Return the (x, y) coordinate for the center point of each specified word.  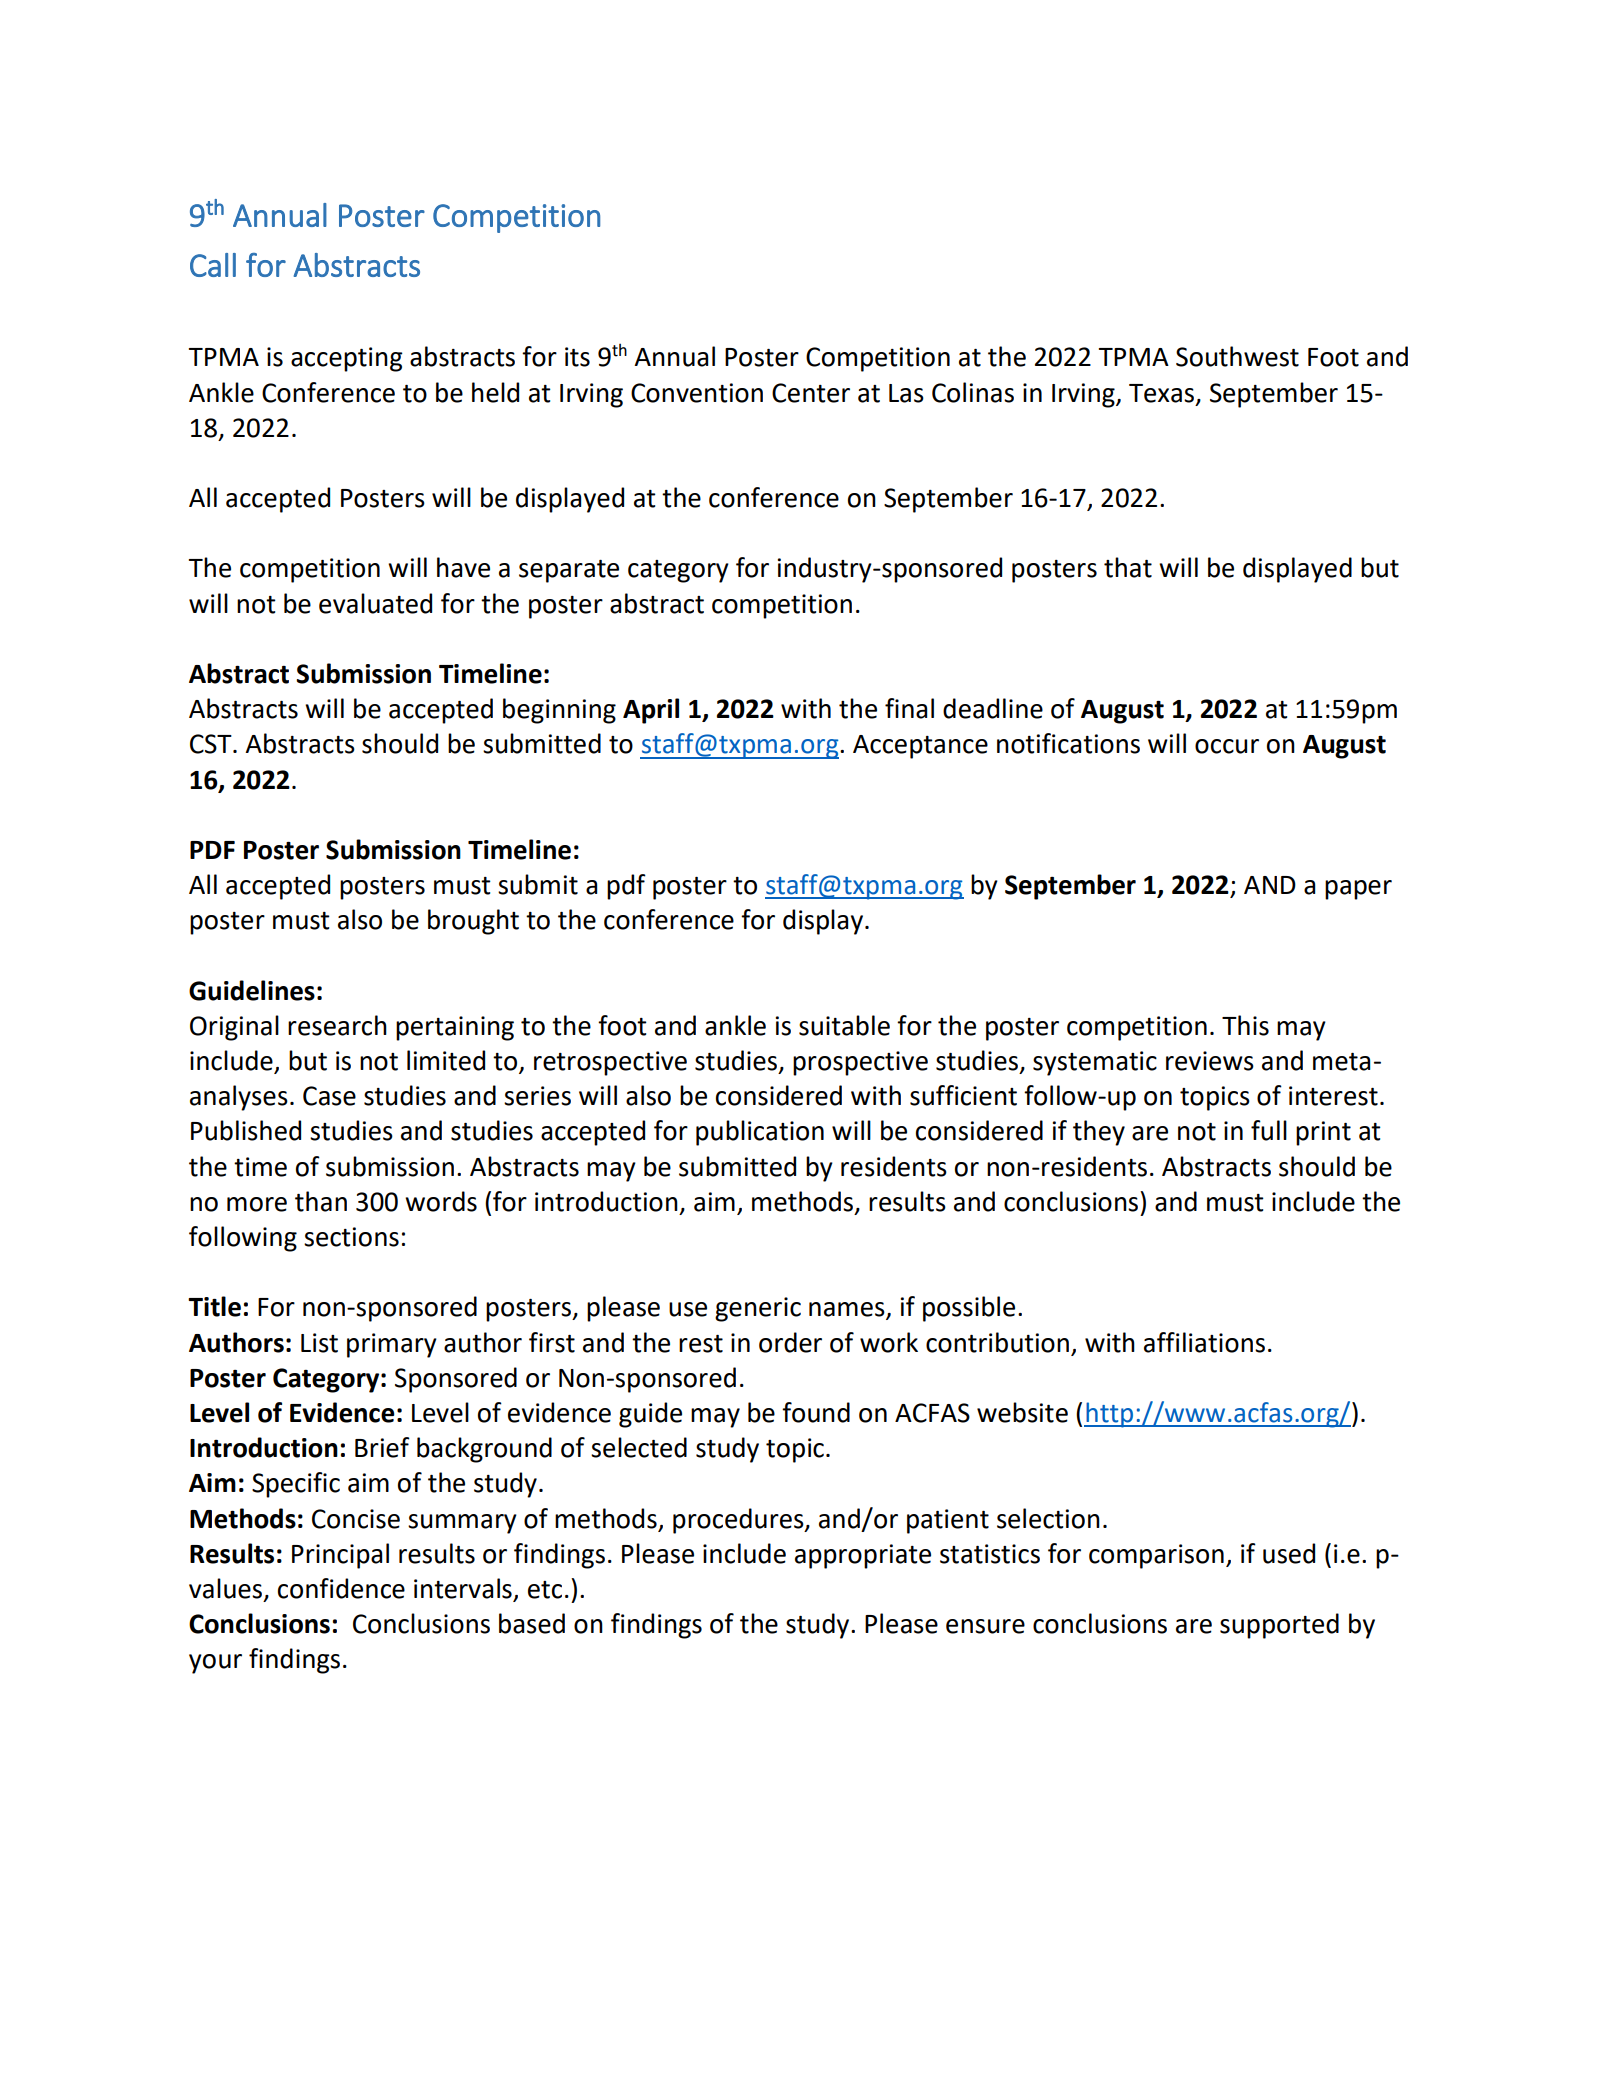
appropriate (863, 1556)
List (319, 1343)
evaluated (375, 603)
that (1128, 567)
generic (758, 1309)
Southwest (1237, 356)
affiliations (1204, 1342)
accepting (347, 359)
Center (811, 393)
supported (1279, 1626)
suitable (844, 1025)
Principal (340, 1556)
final (909, 708)
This (1245, 1025)
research (337, 1025)
